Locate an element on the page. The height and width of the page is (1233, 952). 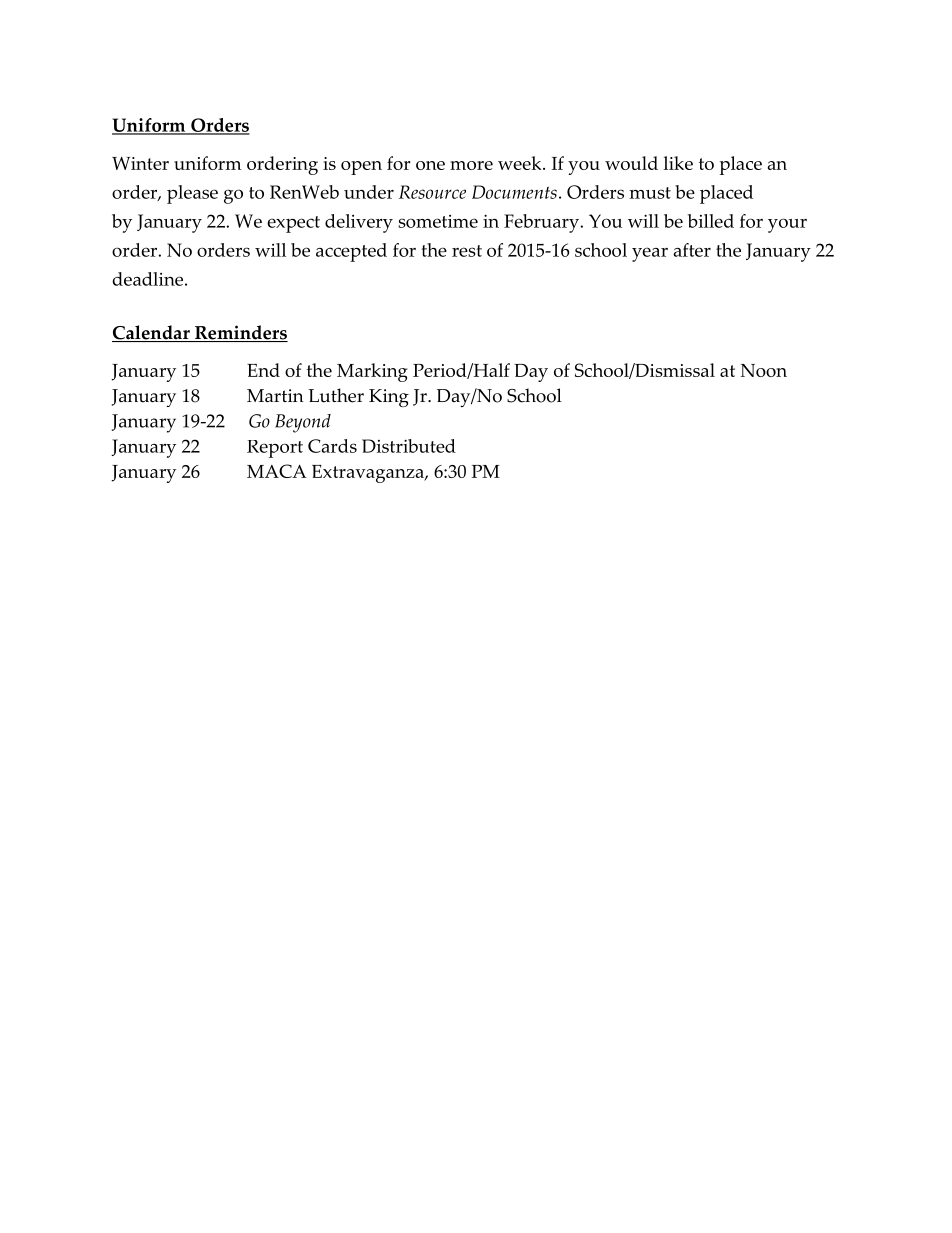
after is located at coordinates (692, 250).
